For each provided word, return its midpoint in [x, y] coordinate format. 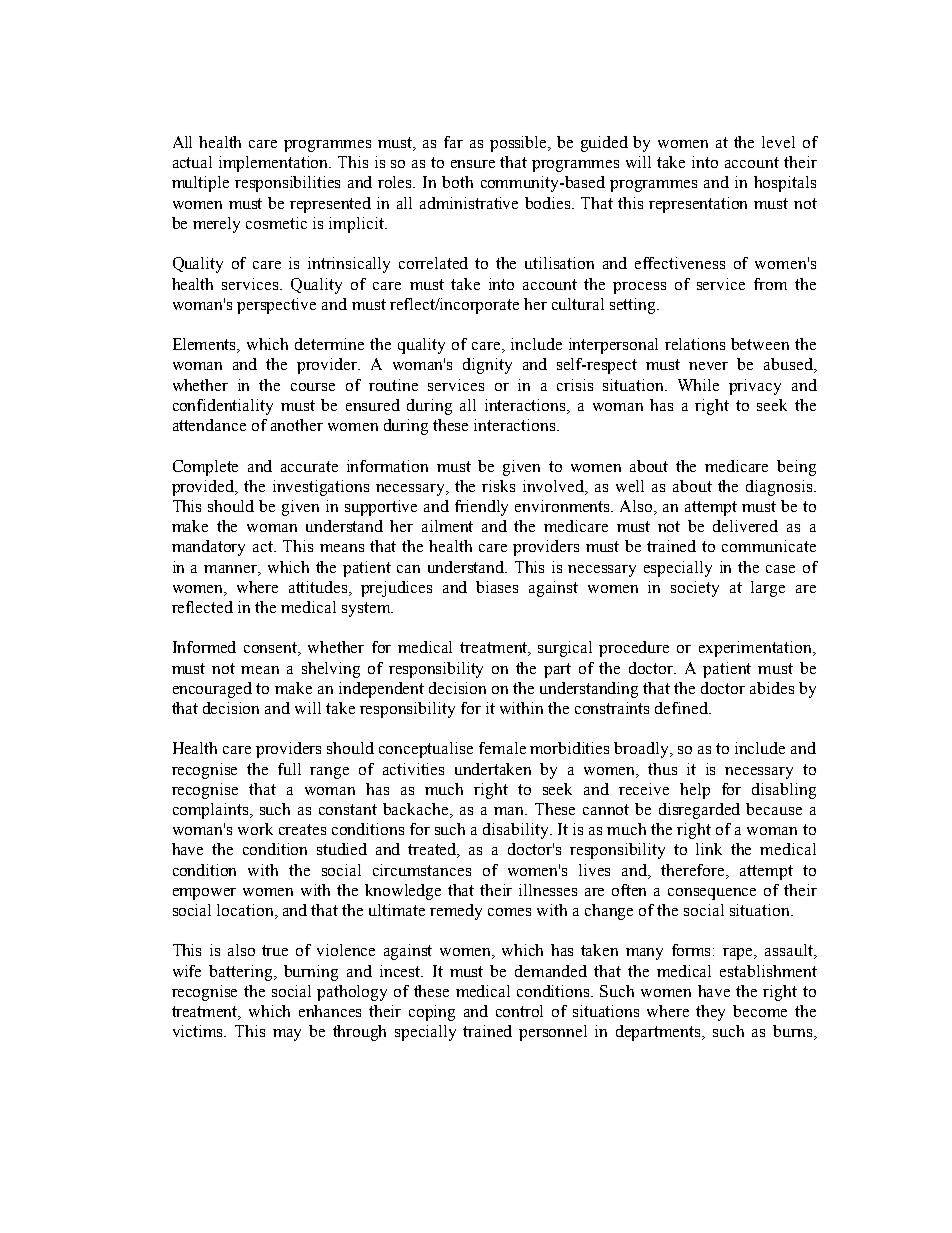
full [289, 769]
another [297, 425]
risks [498, 486]
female [502, 748]
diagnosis [779, 488]
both [457, 182]
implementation [275, 164]
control [519, 1011]
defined [683, 708]
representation [698, 205]
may [287, 1035]
